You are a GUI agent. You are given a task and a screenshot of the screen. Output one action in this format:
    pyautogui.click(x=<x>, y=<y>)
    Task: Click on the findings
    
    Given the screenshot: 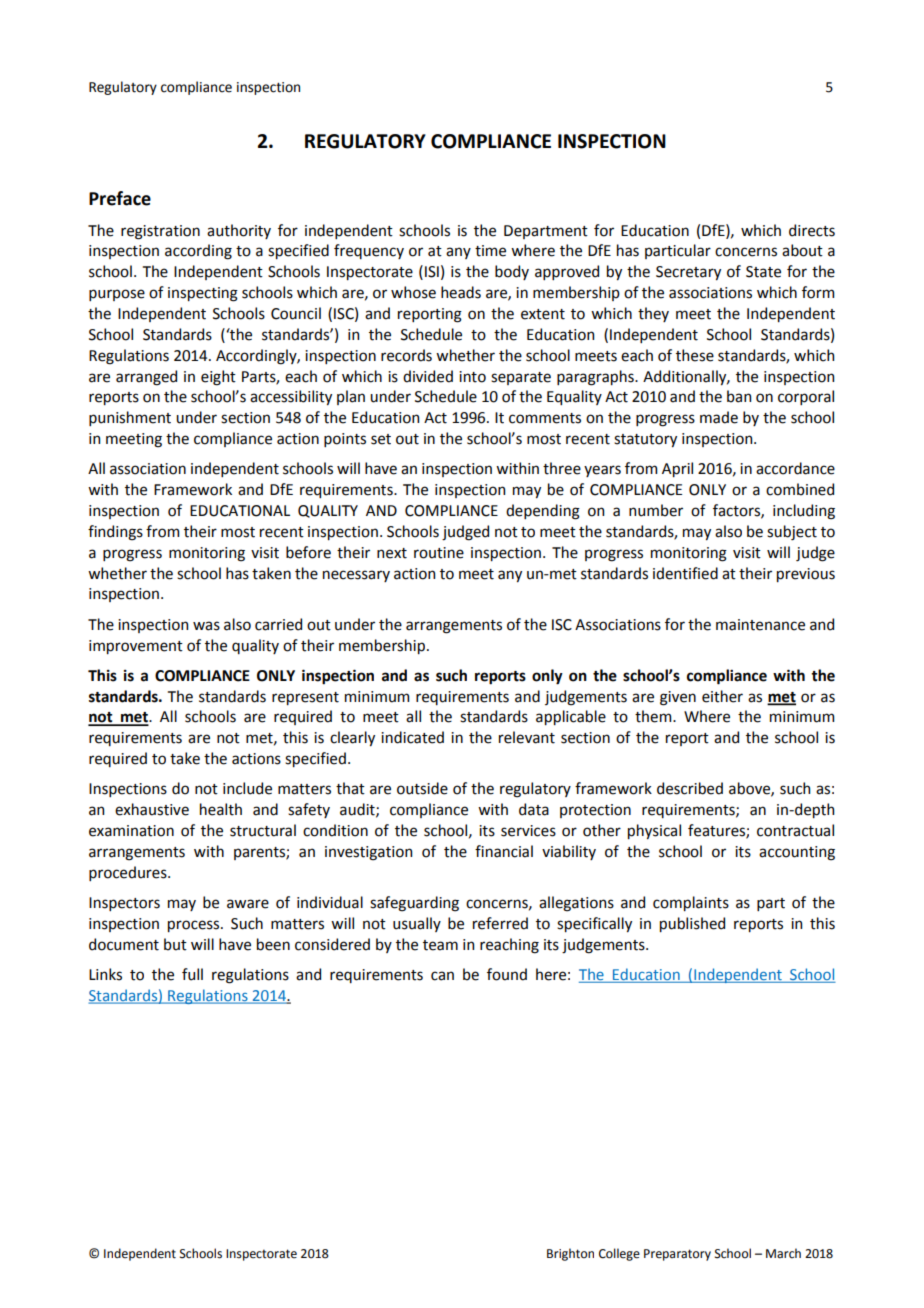 What is the action you would take?
    pyautogui.click(x=115, y=533)
